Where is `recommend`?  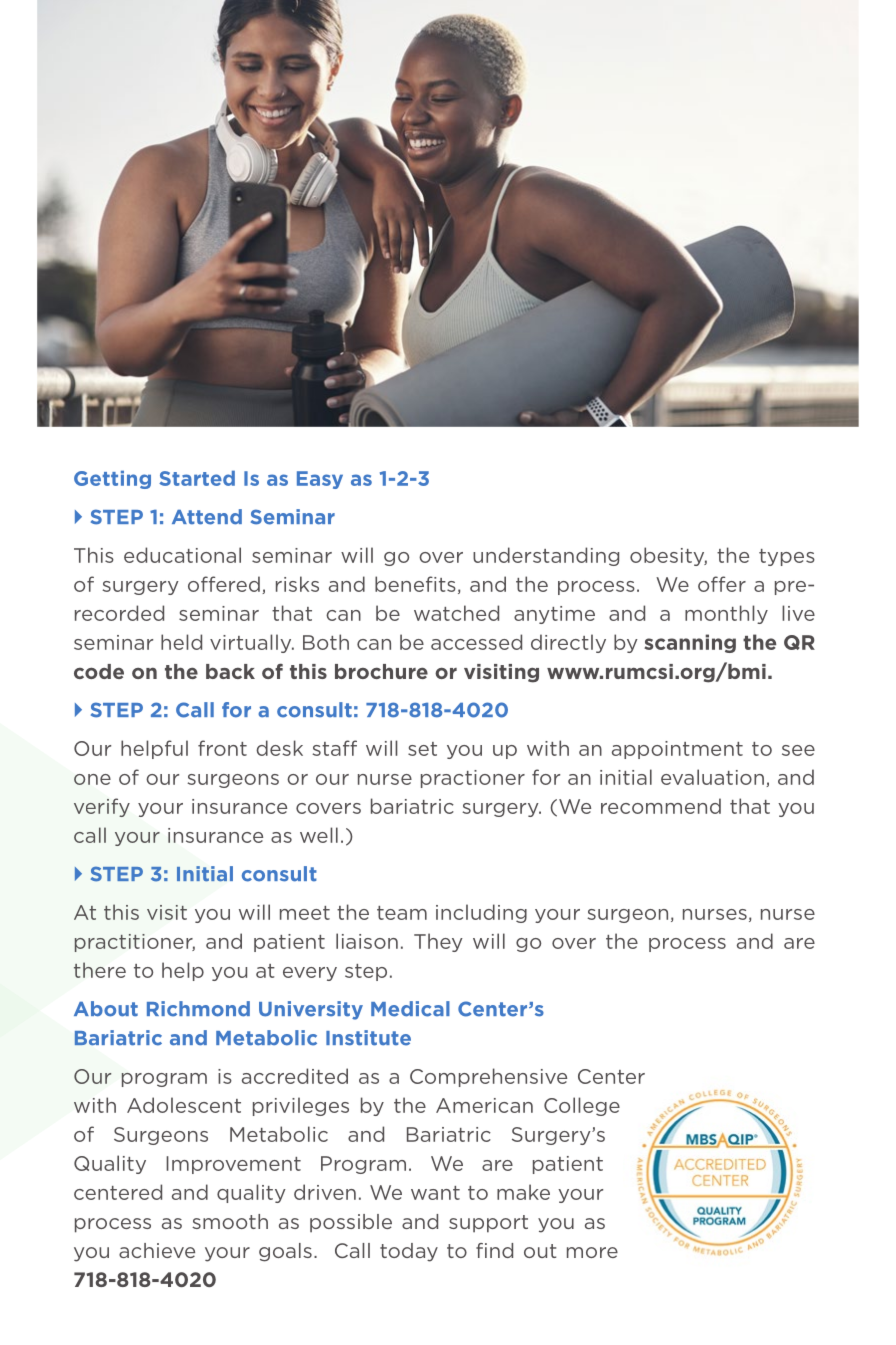 recommend is located at coordinates (661, 806).
